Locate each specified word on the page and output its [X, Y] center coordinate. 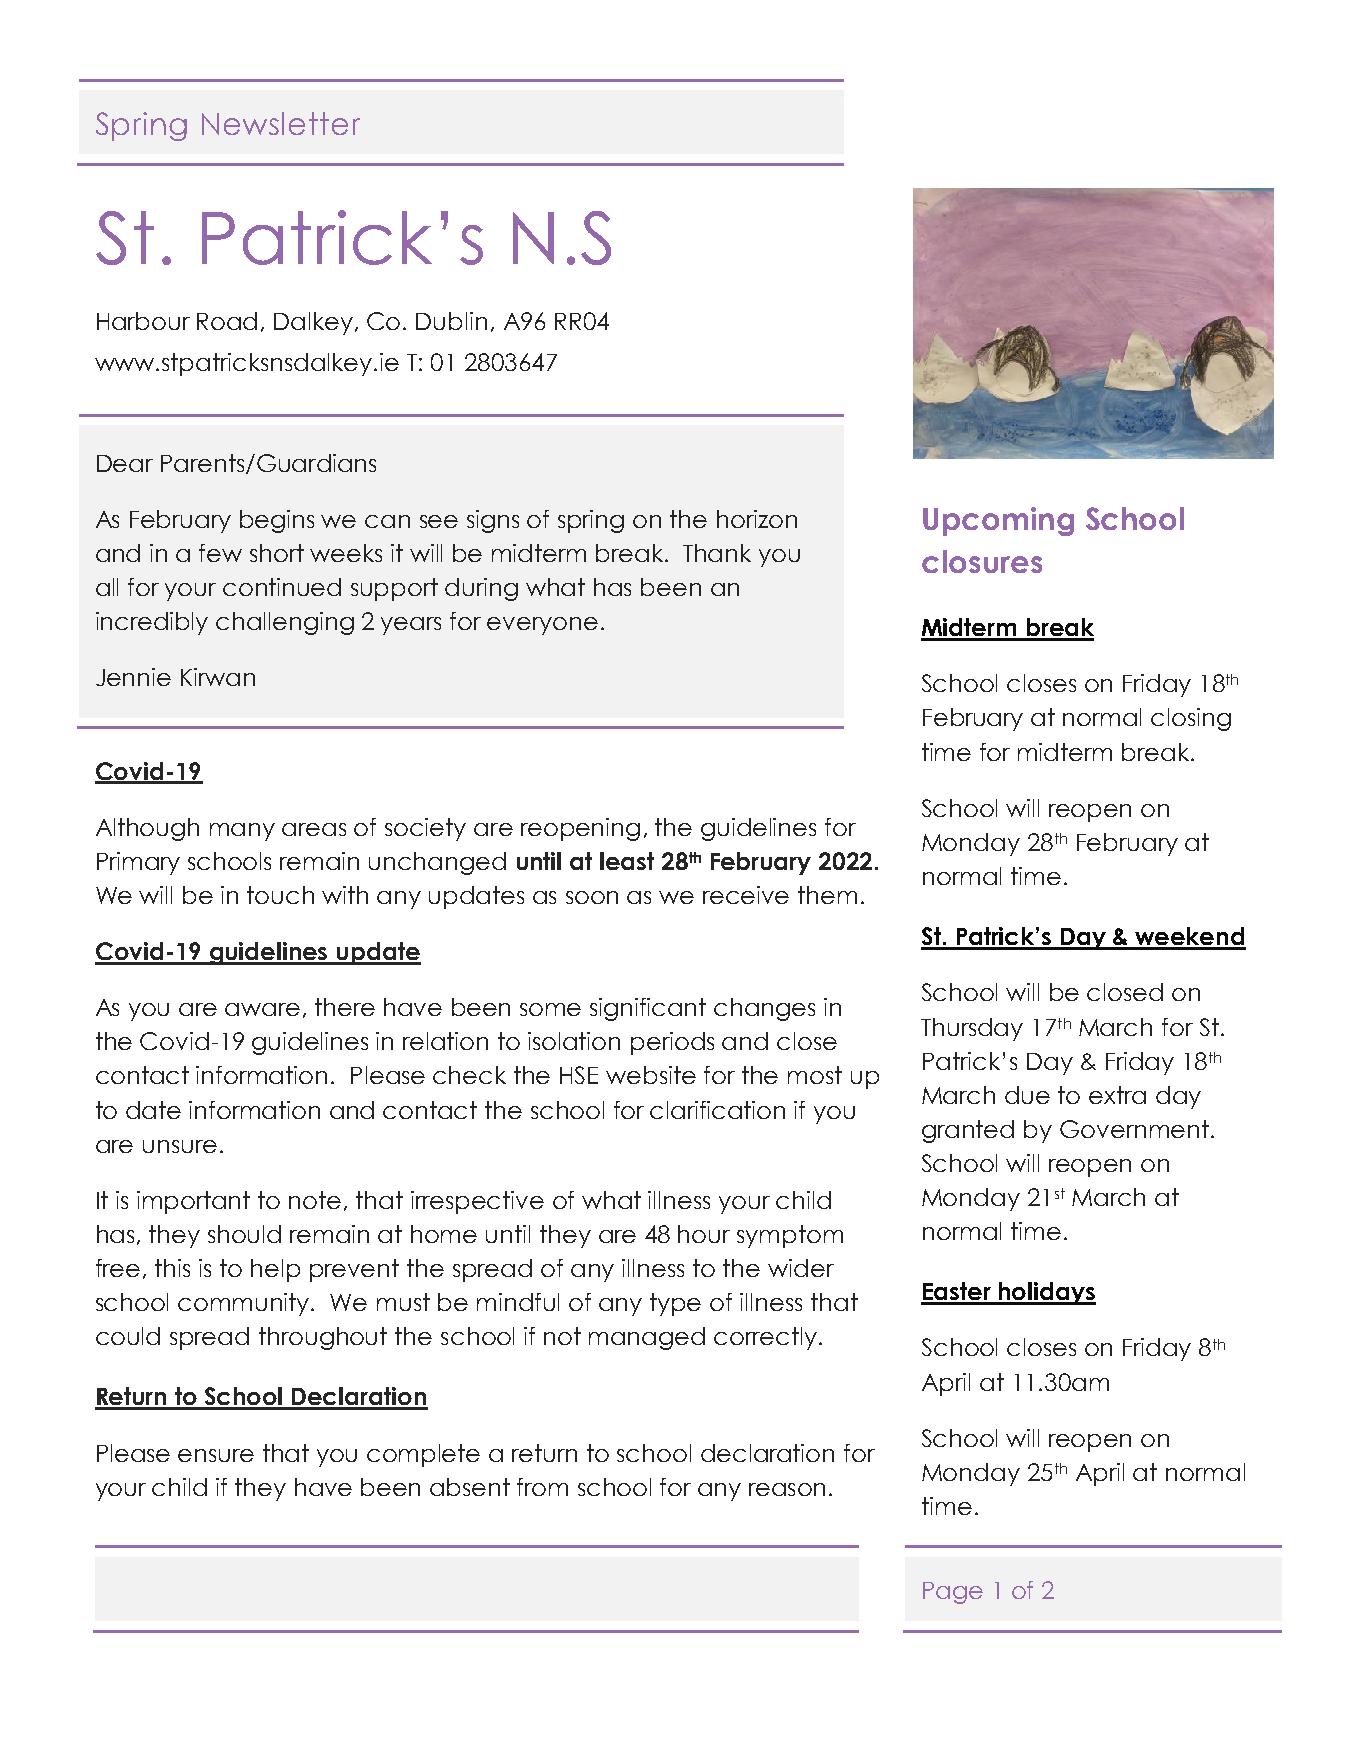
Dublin [451, 321]
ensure [216, 1455]
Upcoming [998, 521]
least [627, 861]
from [542, 1487]
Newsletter [281, 123]
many [242, 832]
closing [1191, 719]
